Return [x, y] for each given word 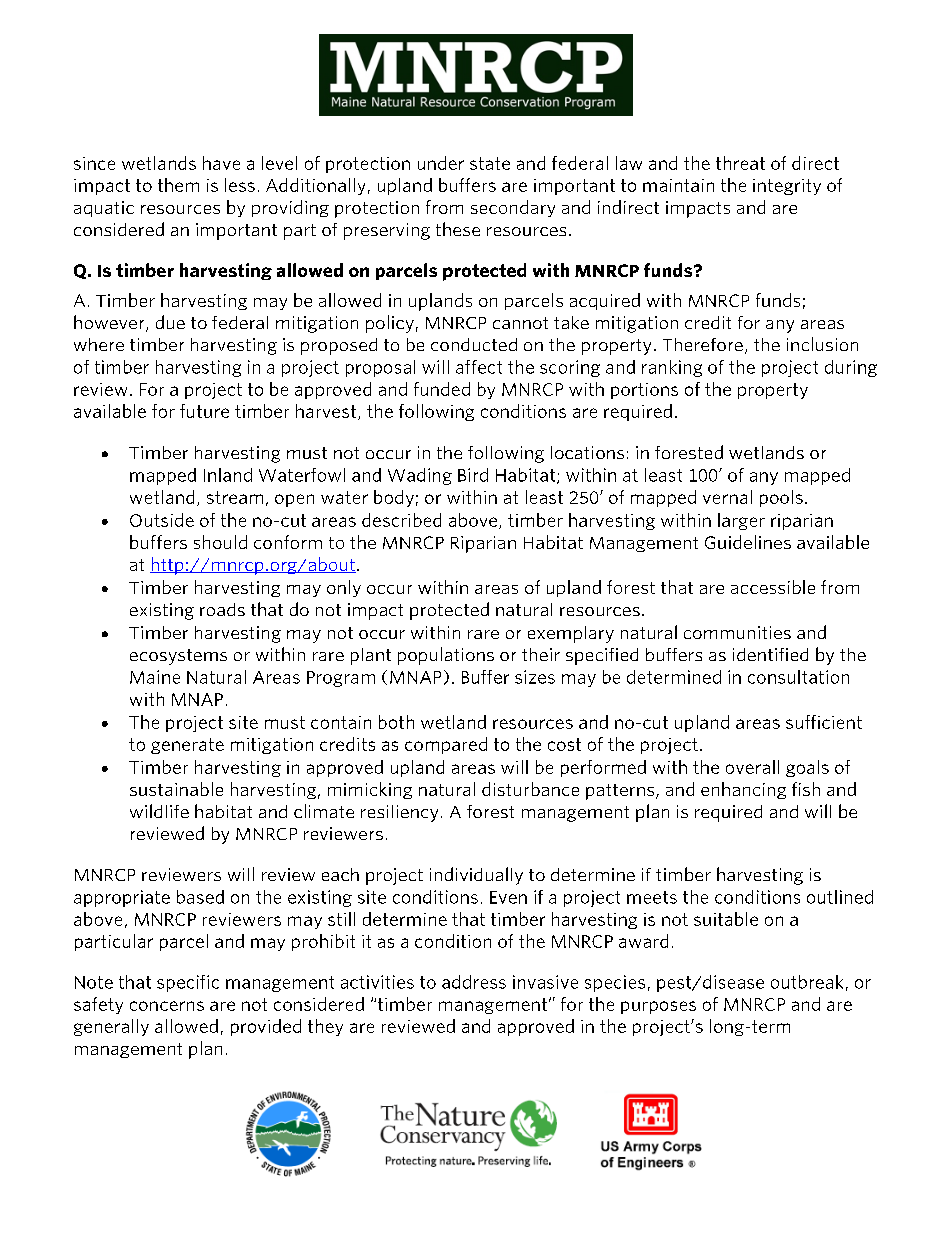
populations [446, 656]
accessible [773, 587]
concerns [167, 1006]
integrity [787, 187]
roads [222, 609]
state [490, 163]
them [178, 185]
